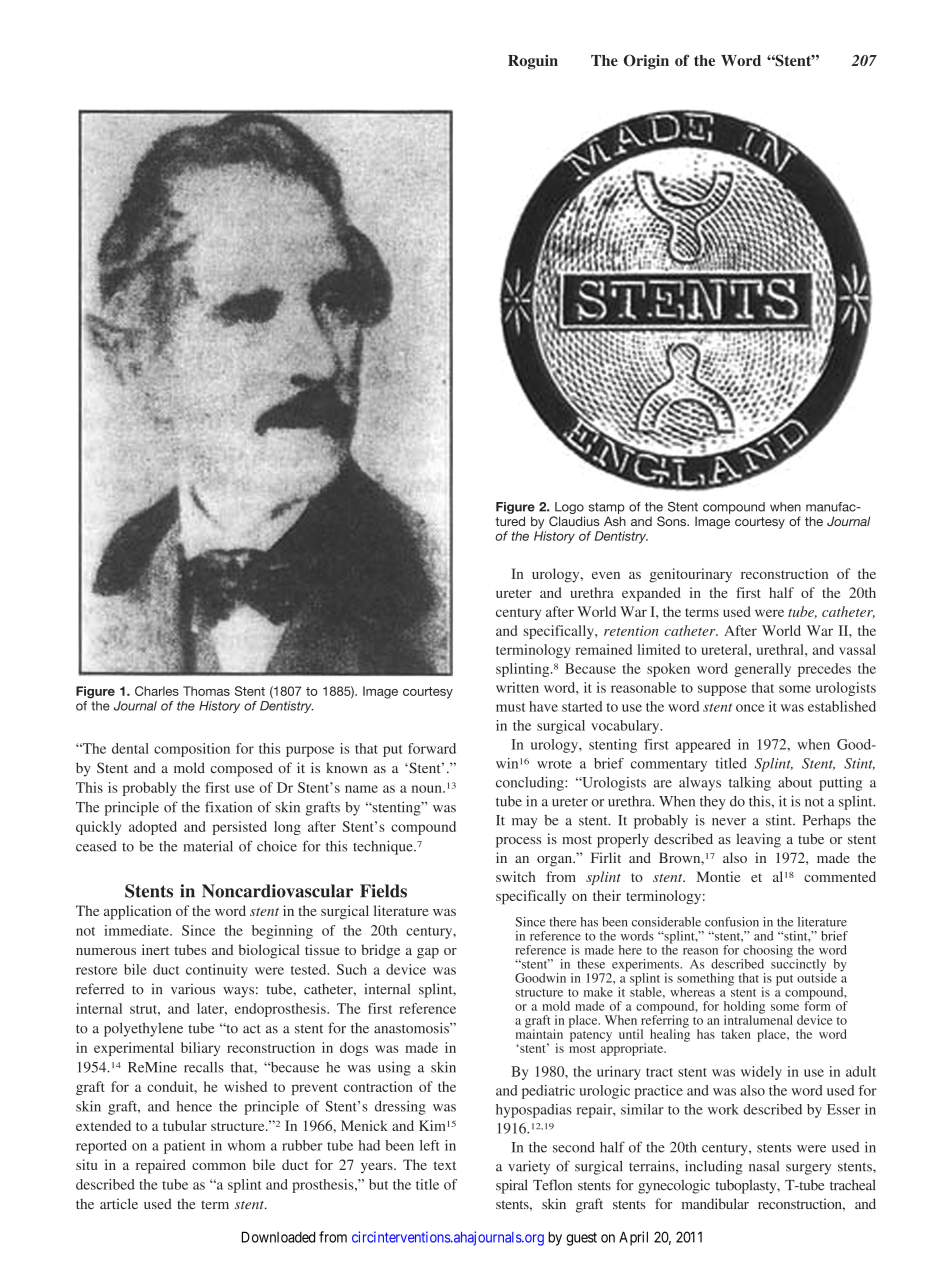 The height and width of the image is (1275, 952). What do you see at coordinates (762, 670) in the image?
I see `generally` at bounding box center [762, 670].
